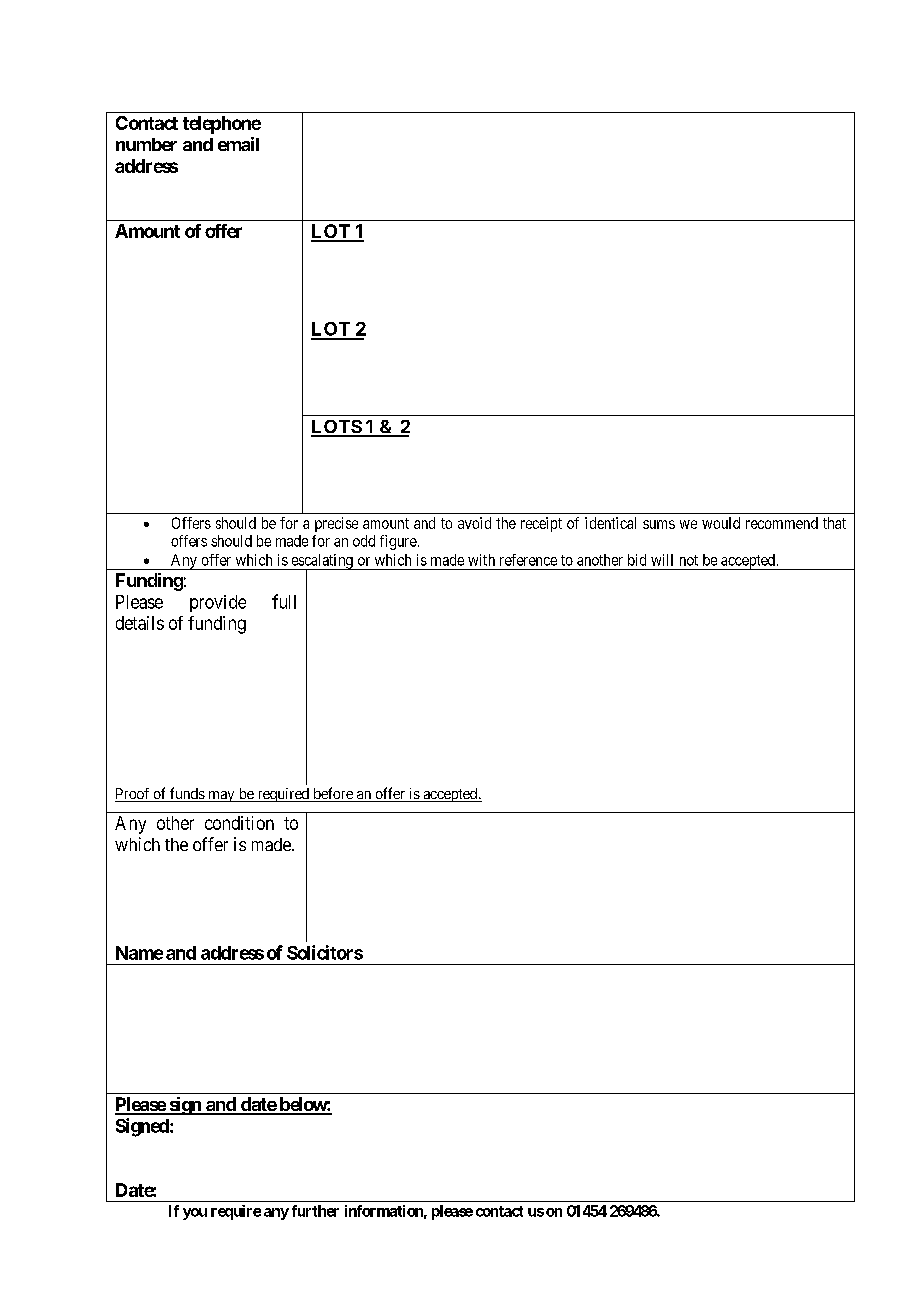 This screenshot has height=1308, width=924. What do you see at coordinates (474, 523) in the screenshot?
I see `avoid` at bounding box center [474, 523].
